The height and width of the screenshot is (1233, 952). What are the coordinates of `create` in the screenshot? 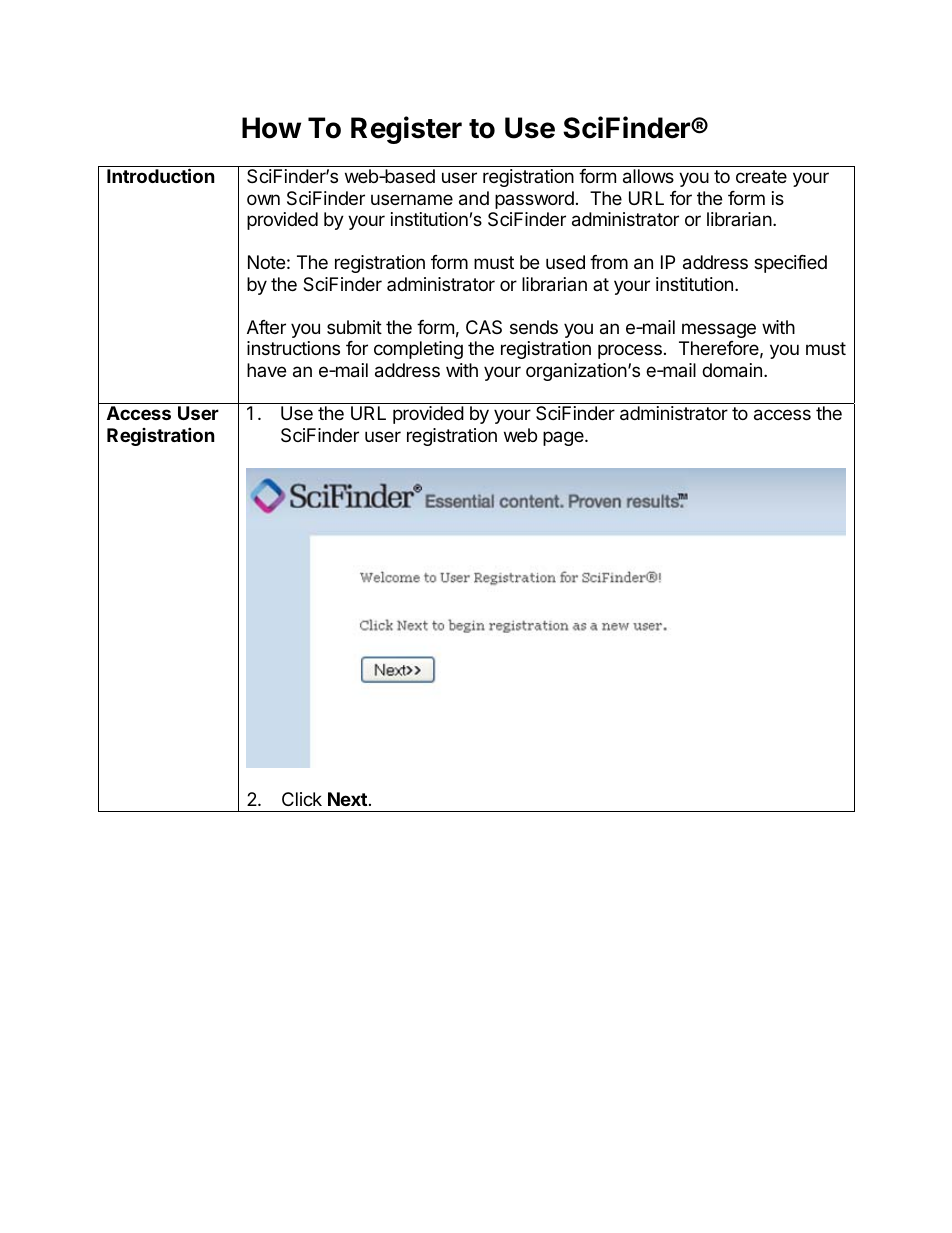 It's located at (761, 177).
